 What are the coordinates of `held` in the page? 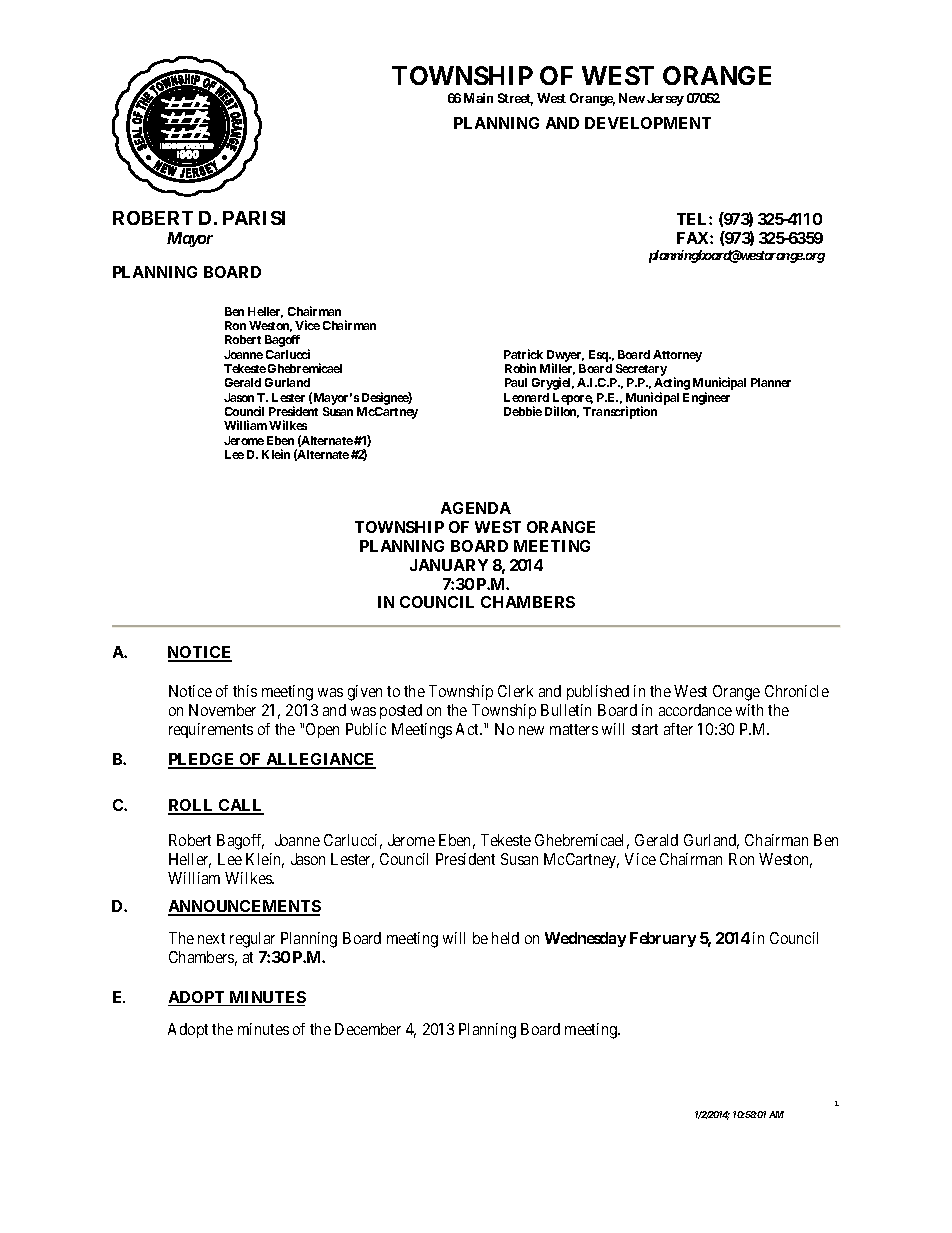 It's located at (505, 938).
